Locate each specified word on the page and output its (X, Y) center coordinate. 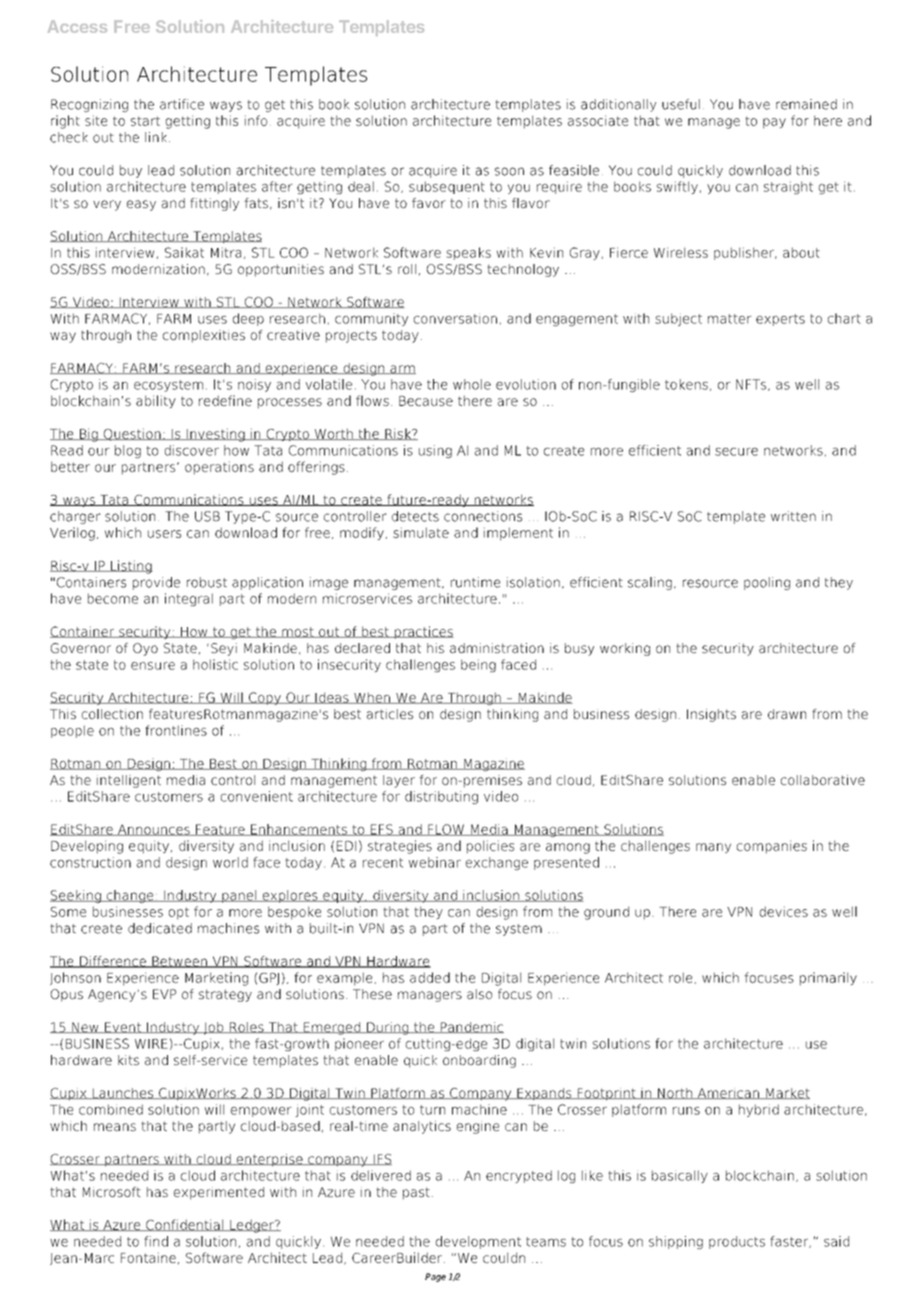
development (478, 1242)
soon (509, 171)
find (156, 1241)
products (737, 1242)
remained (806, 104)
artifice (182, 104)
